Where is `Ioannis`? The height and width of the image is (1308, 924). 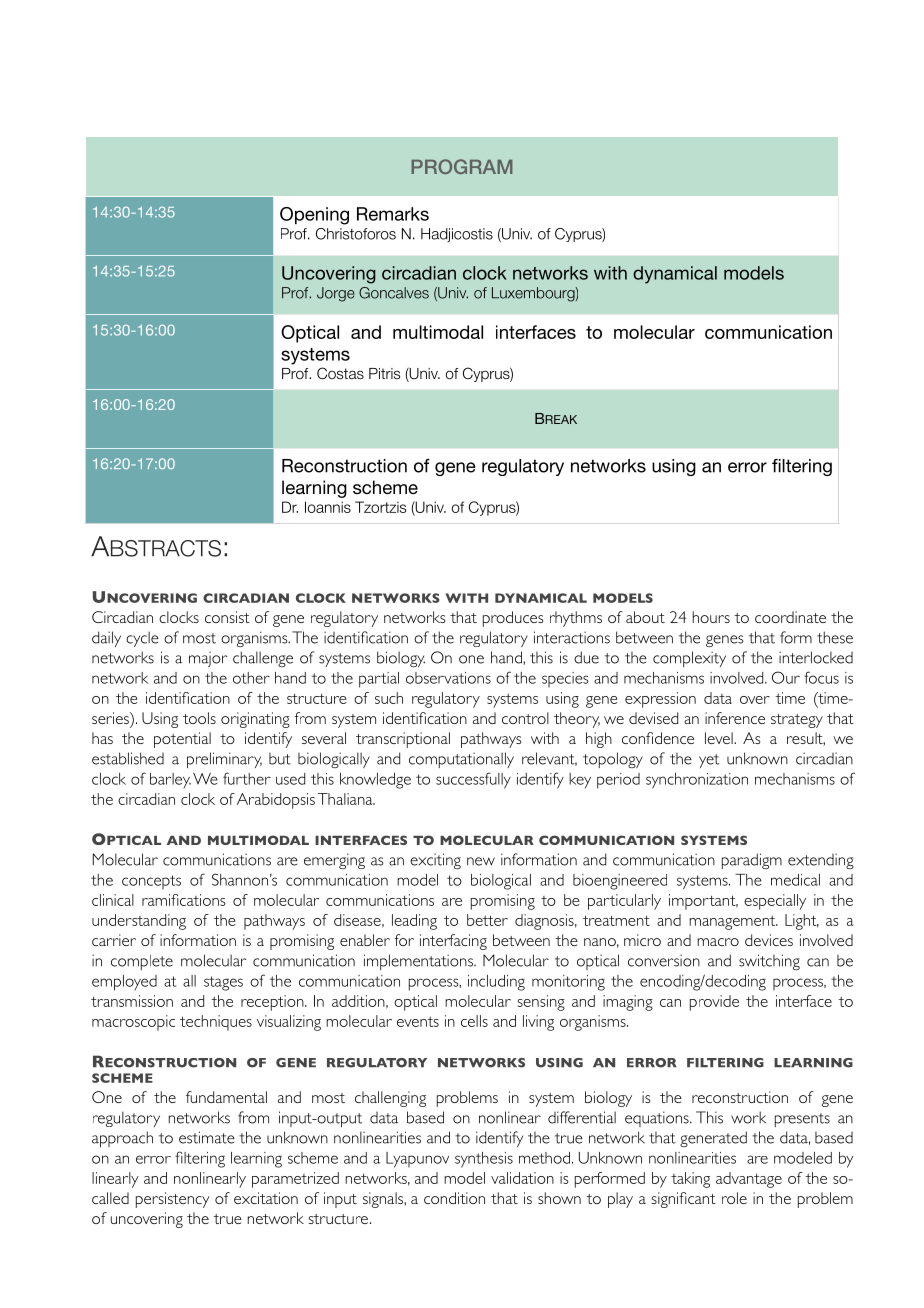
Ioannis is located at coordinates (328, 507).
